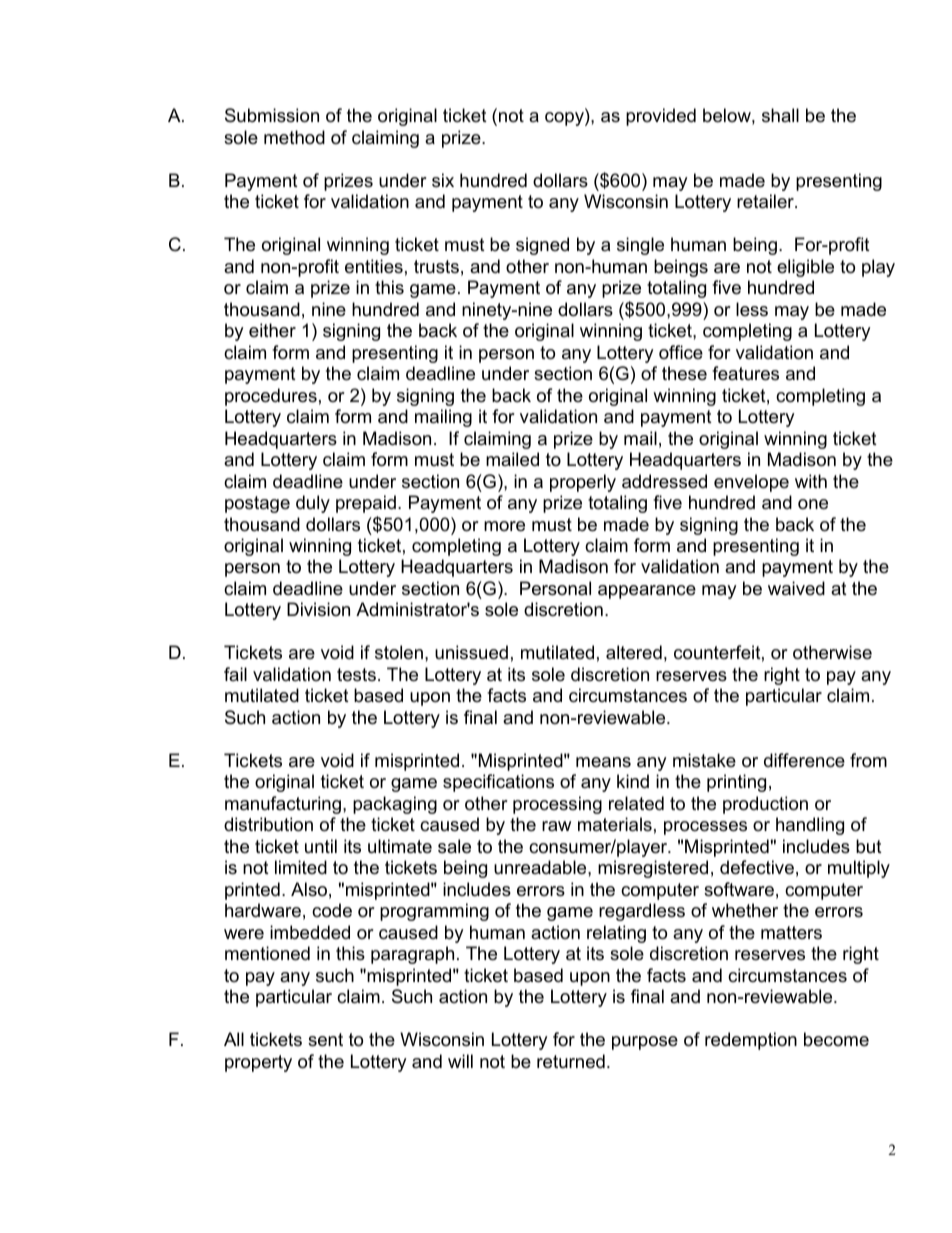  I want to click on handling, so click(810, 826).
